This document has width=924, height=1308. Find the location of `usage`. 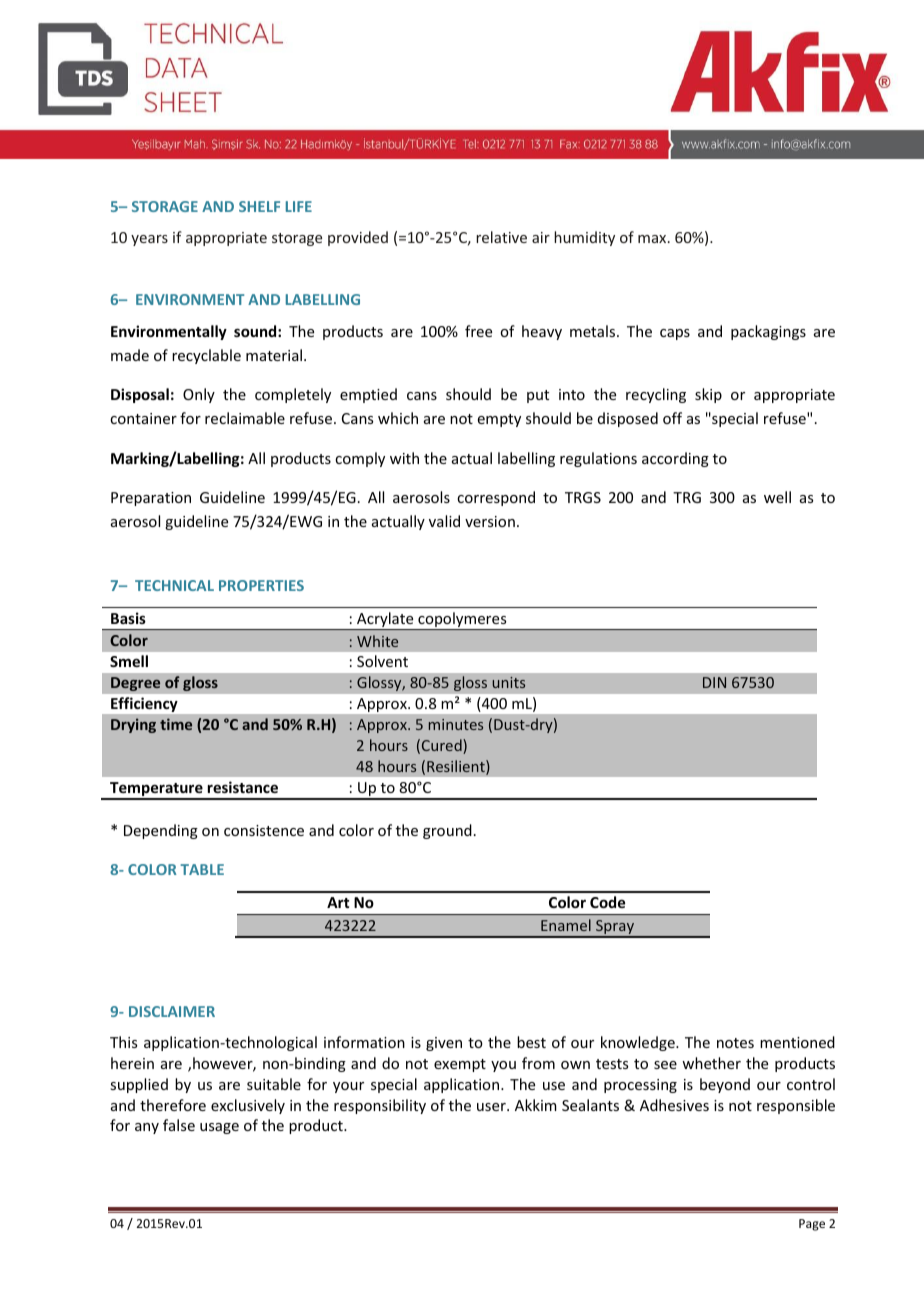

usage is located at coordinates (219, 1128).
